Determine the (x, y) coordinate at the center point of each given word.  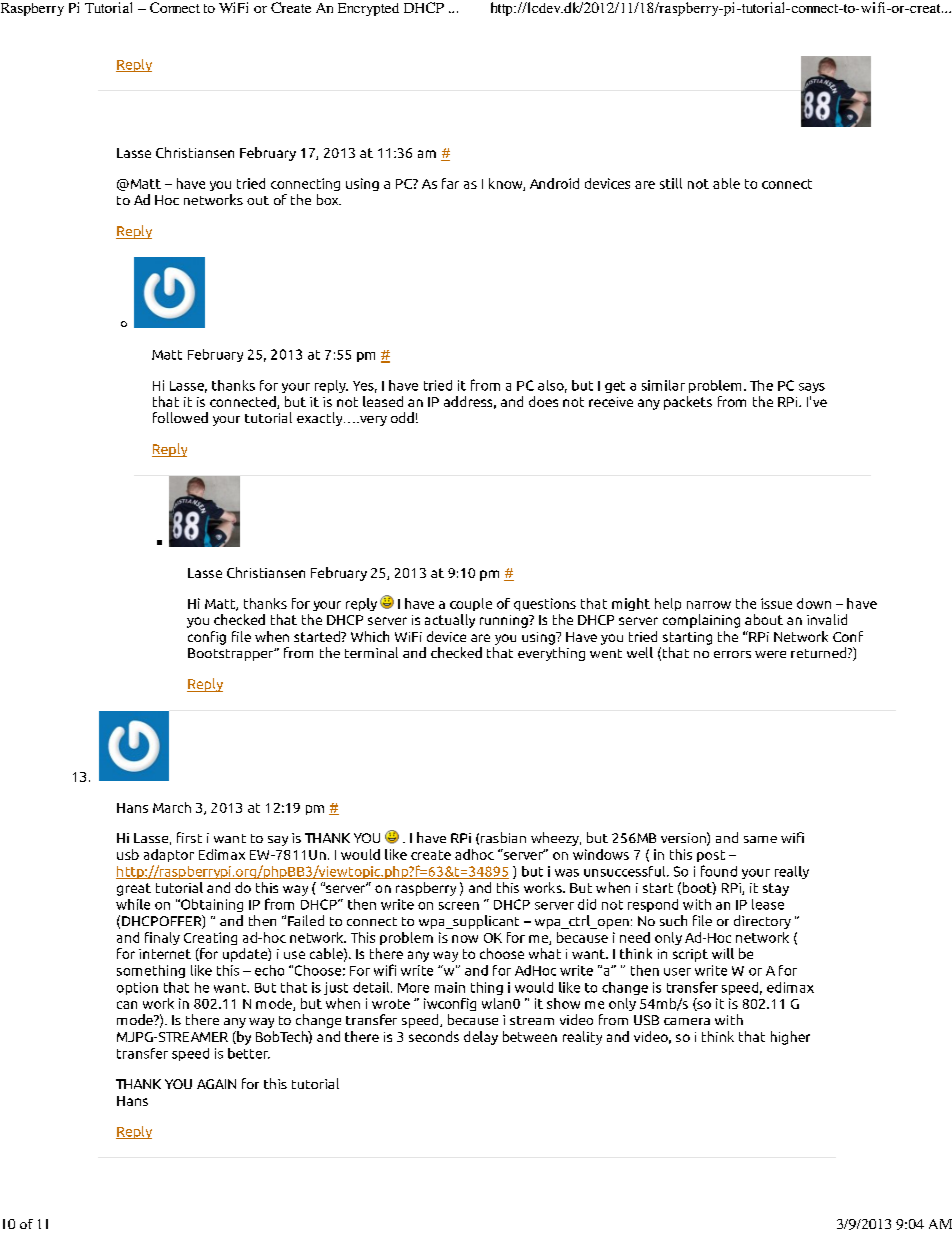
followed (180, 417)
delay (481, 1038)
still (671, 183)
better (249, 1053)
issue (776, 603)
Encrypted (368, 9)
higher (790, 1038)
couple (471, 604)
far (450, 183)
